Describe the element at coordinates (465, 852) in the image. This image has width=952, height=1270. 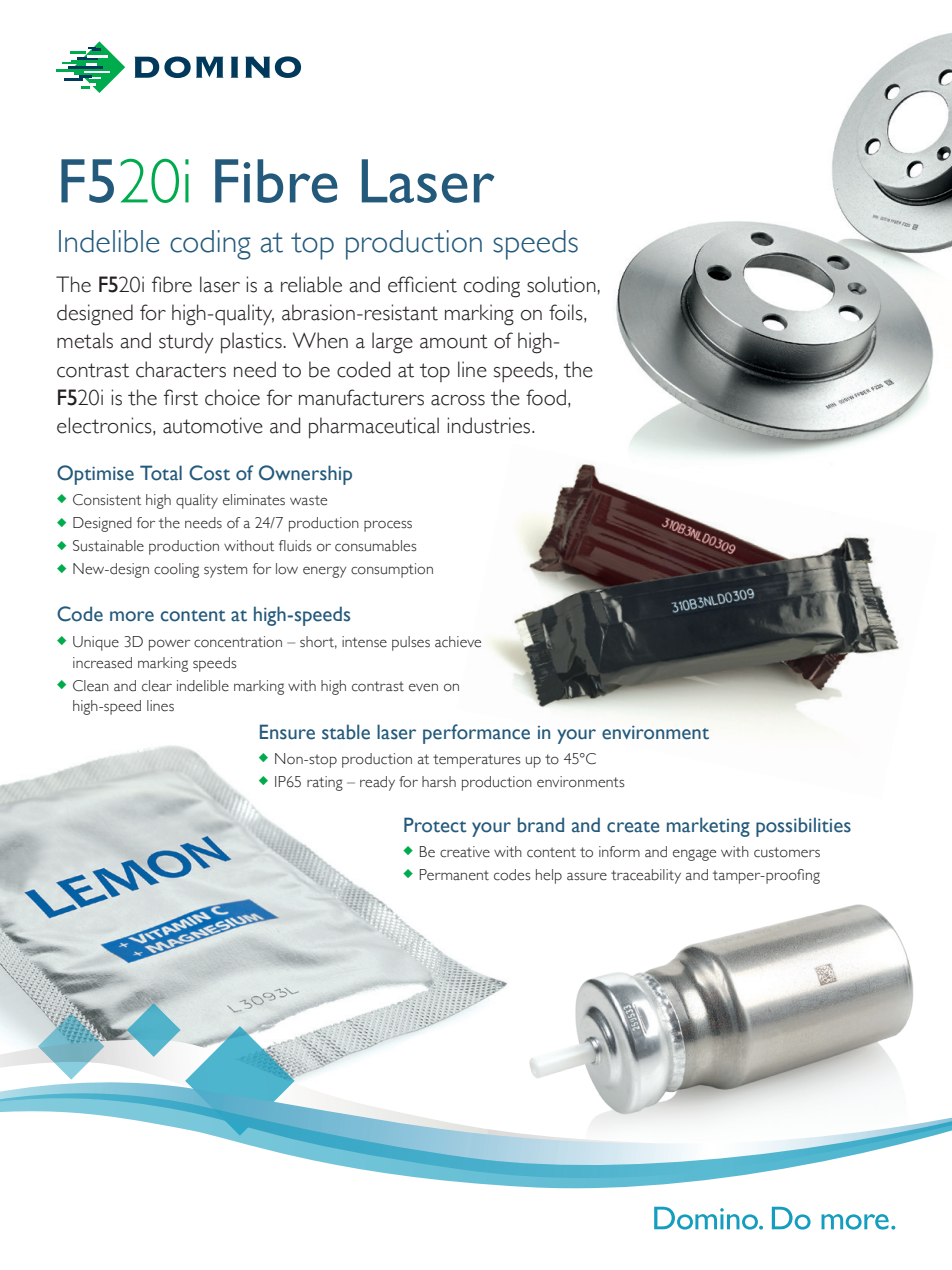
I see `creative` at that location.
